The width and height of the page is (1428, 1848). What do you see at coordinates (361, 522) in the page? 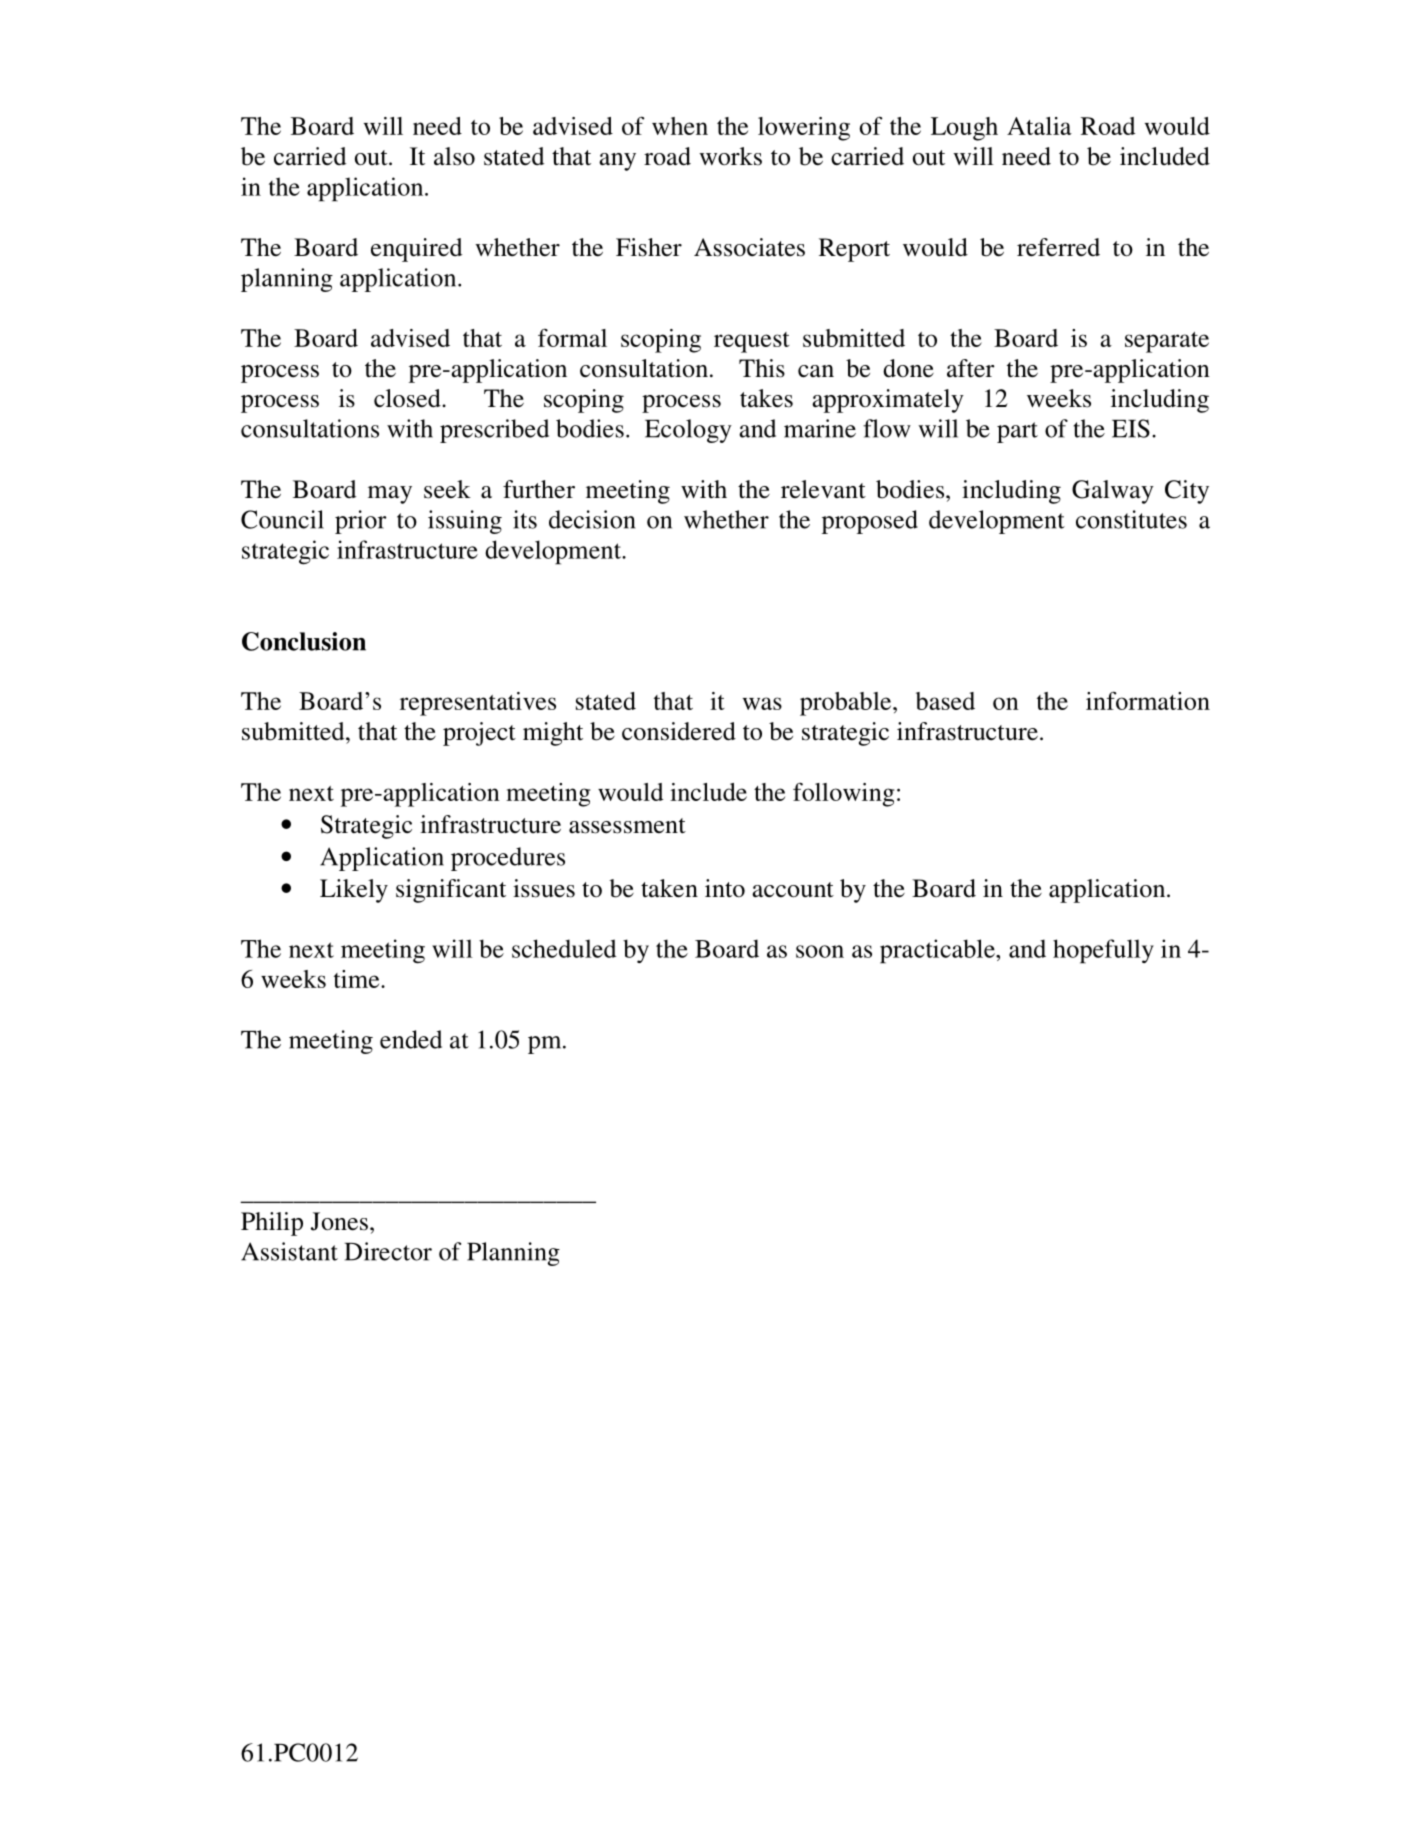
I see `prior` at bounding box center [361, 522].
